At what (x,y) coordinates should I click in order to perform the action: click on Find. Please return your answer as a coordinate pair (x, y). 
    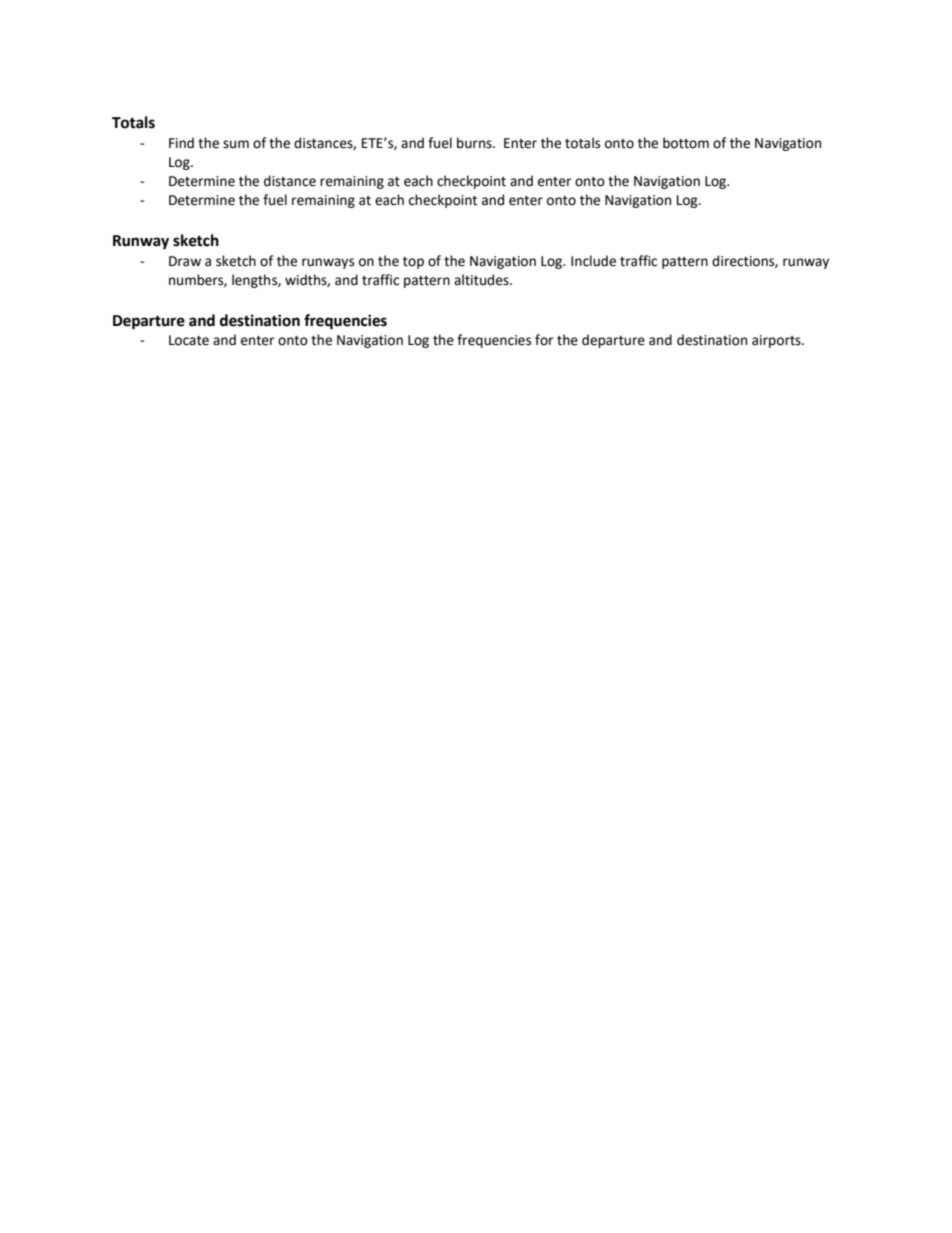
    Looking at the image, I should click on (181, 143).
